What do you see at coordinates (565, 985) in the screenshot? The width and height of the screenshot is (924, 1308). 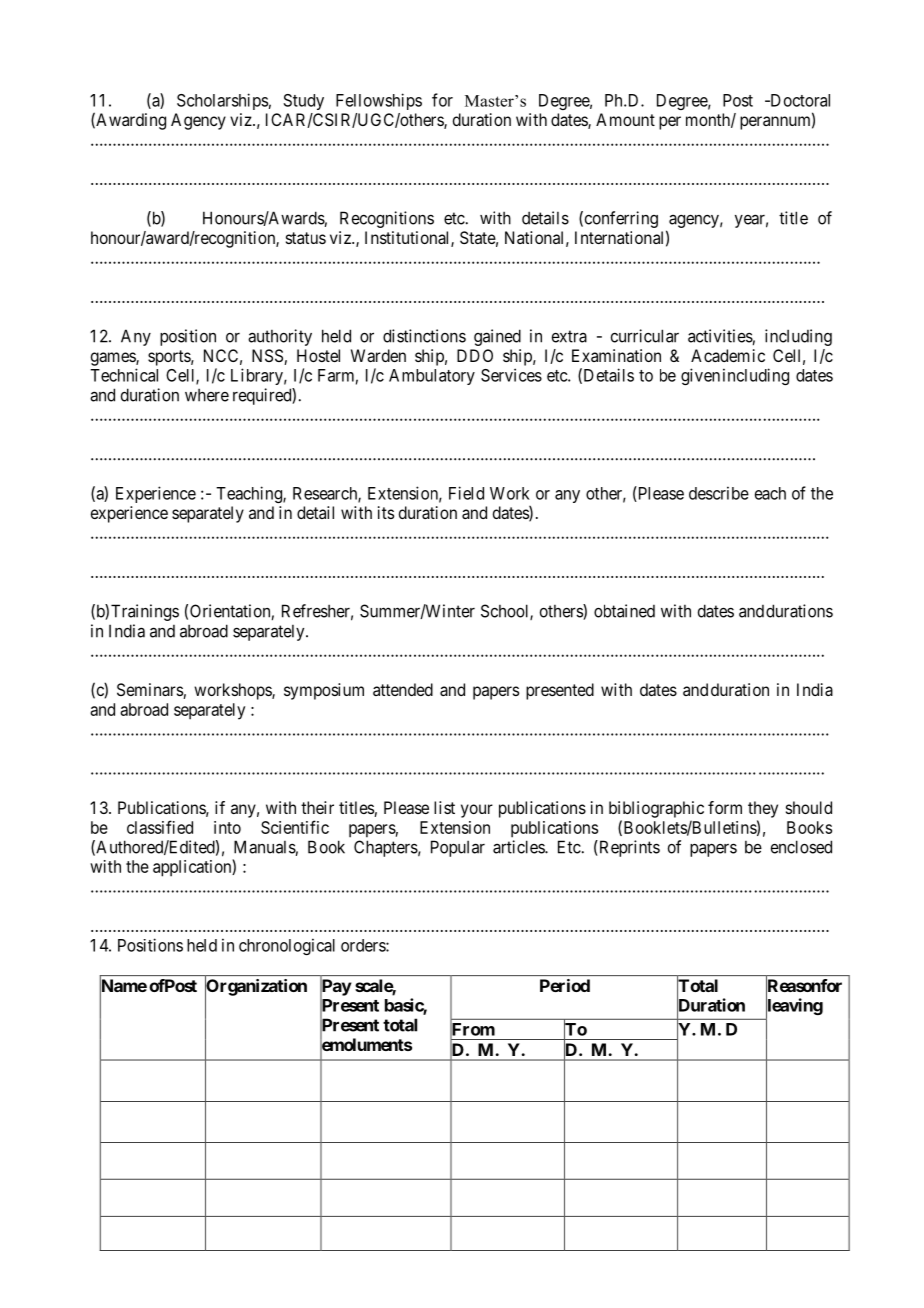 I see `Period` at bounding box center [565, 985].
